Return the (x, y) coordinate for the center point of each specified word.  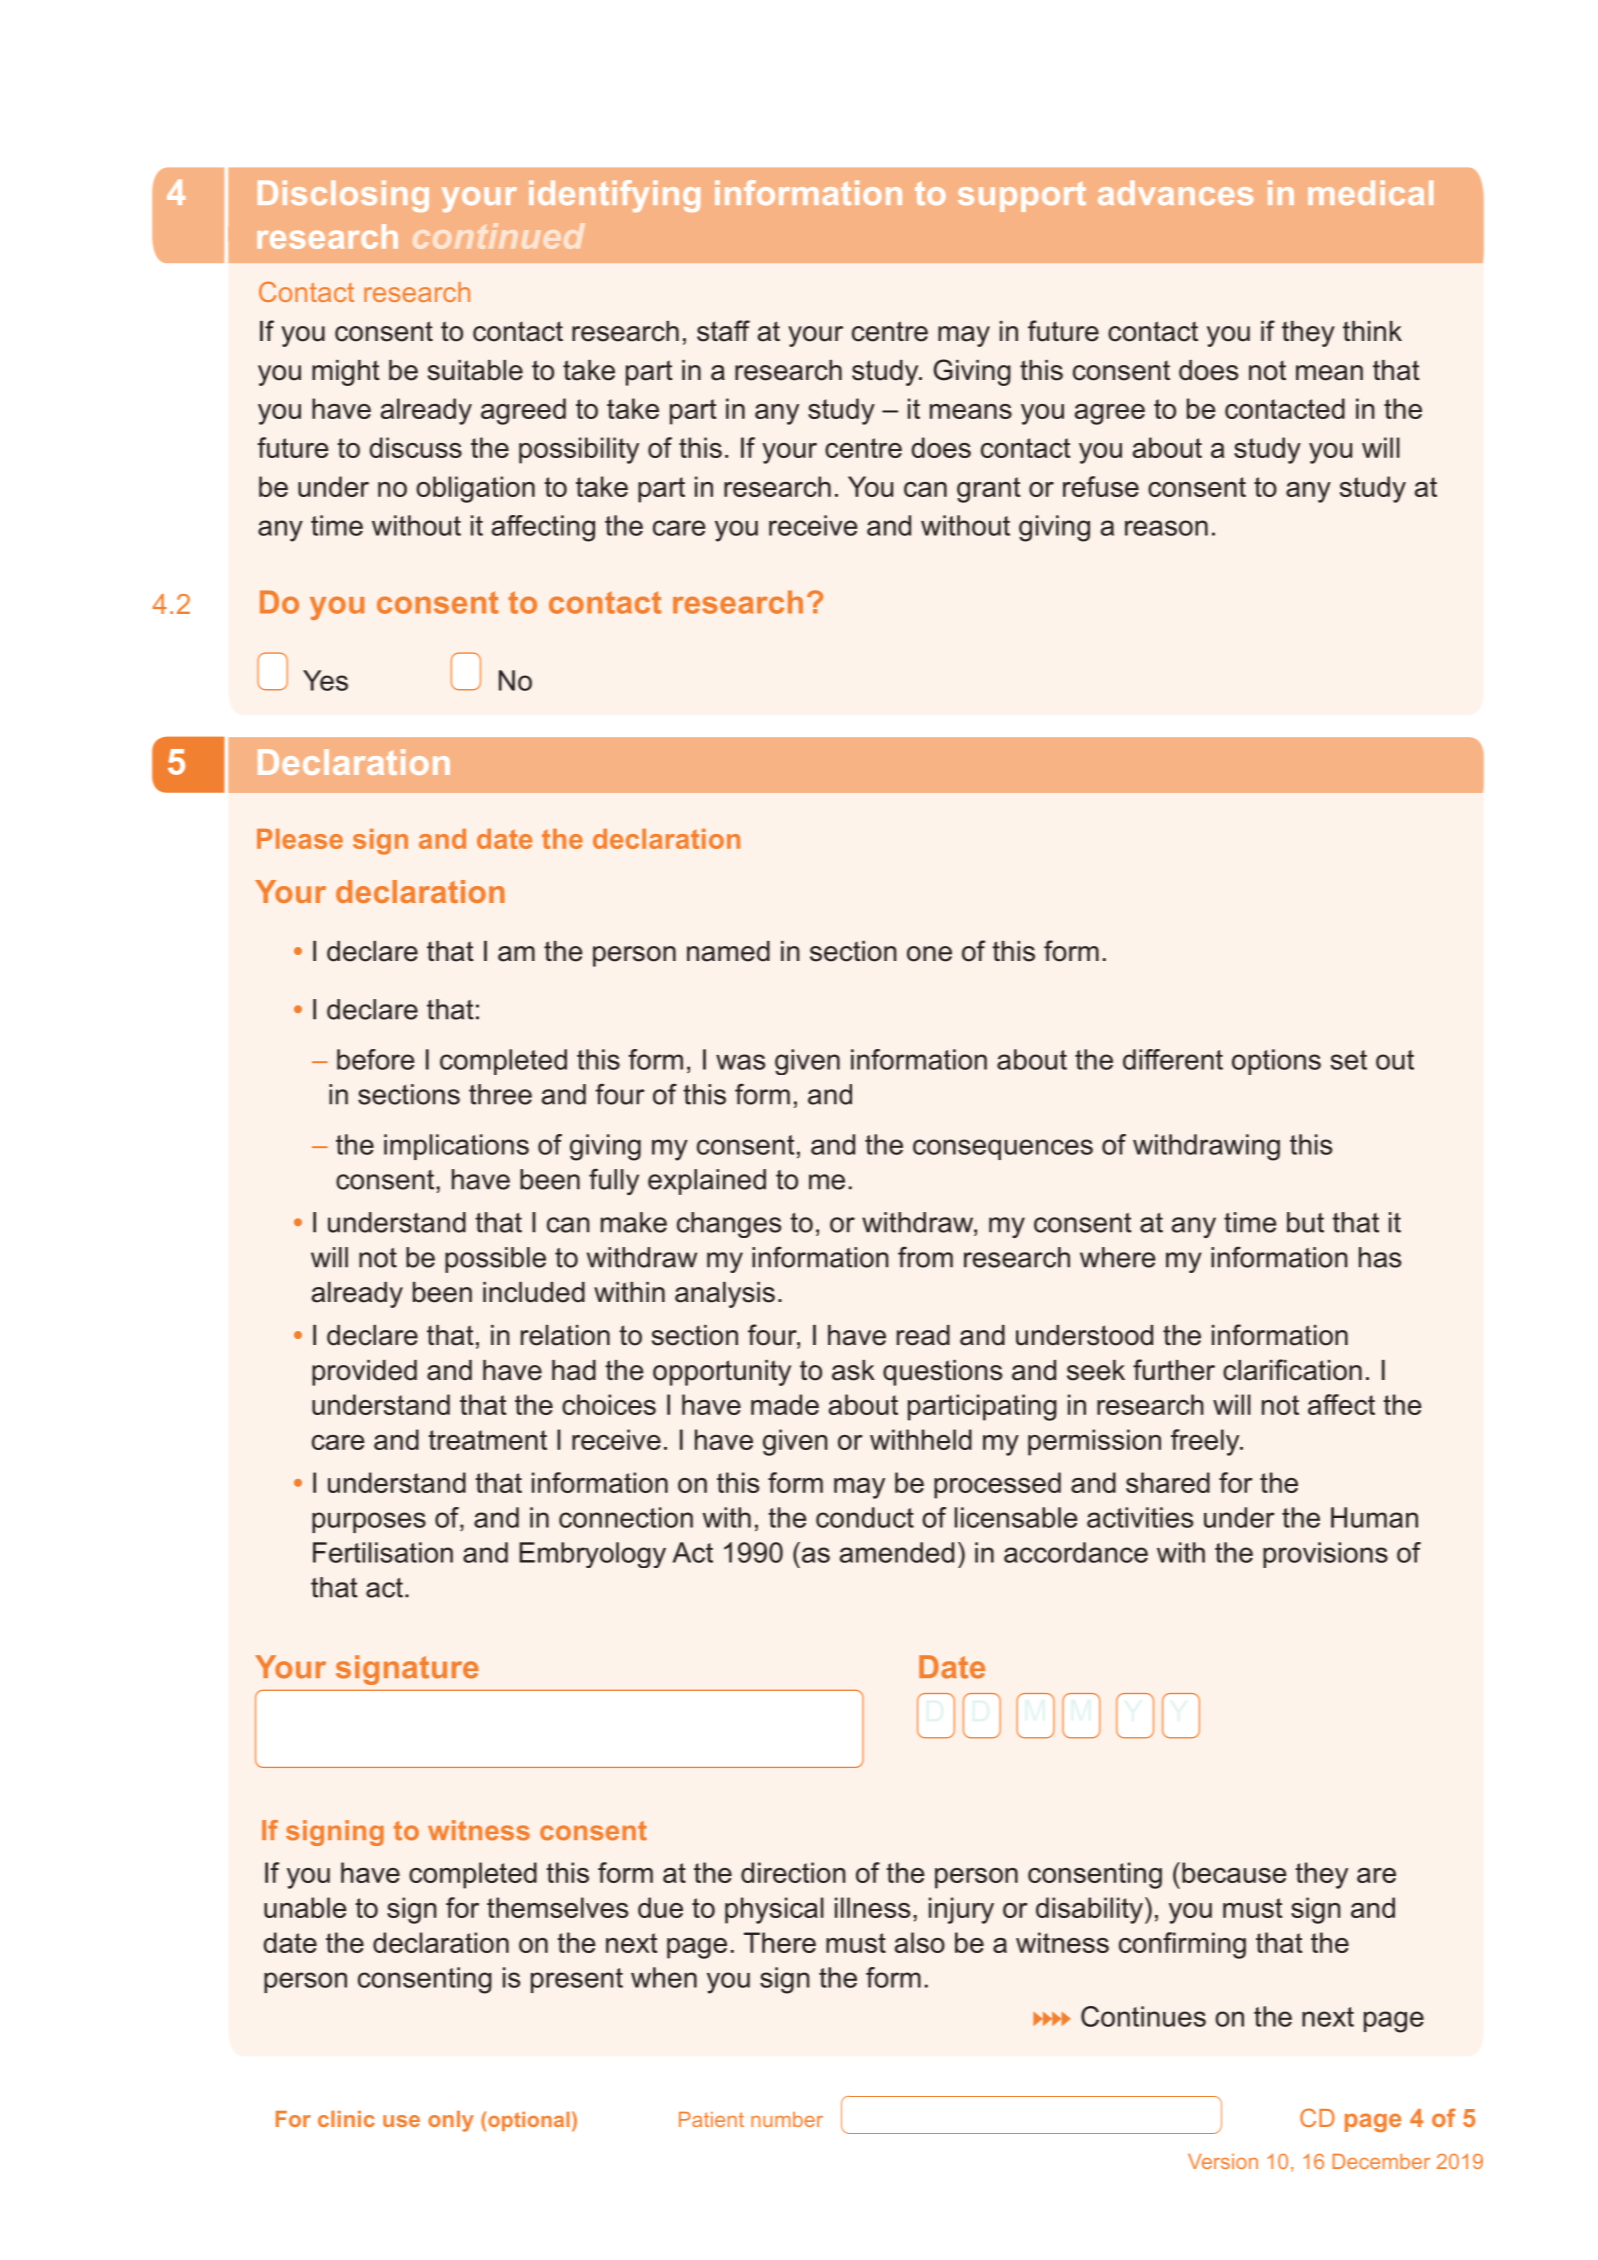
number (787, 2119)
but (1305, 1222)
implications (456, 1147)
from (925, 1257)
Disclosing (343, 196)
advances (1176, 192)
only (451, 2121)
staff (723, 331)
